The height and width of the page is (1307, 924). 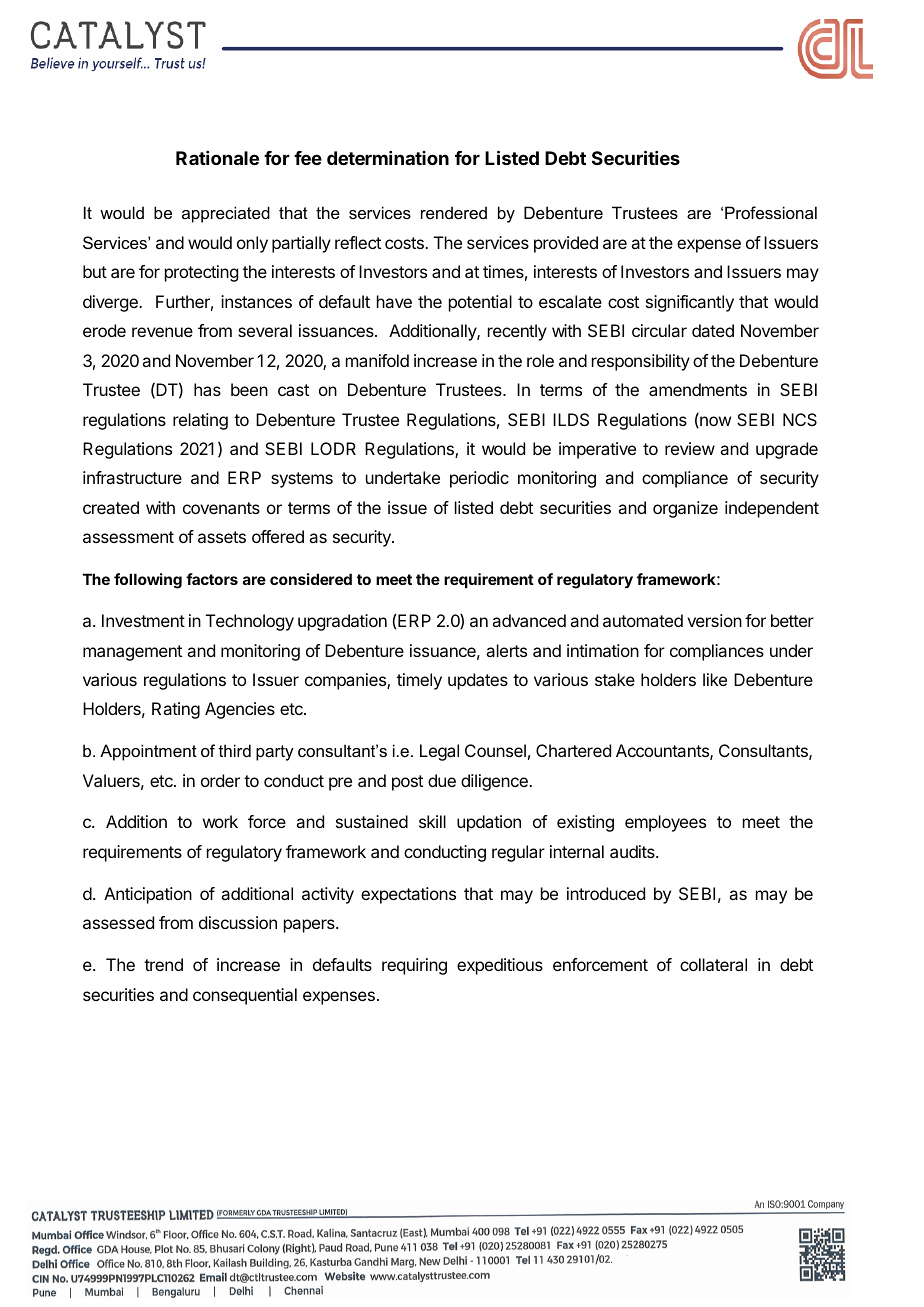 I want to click on requiring, so click(x=414, y=966).
